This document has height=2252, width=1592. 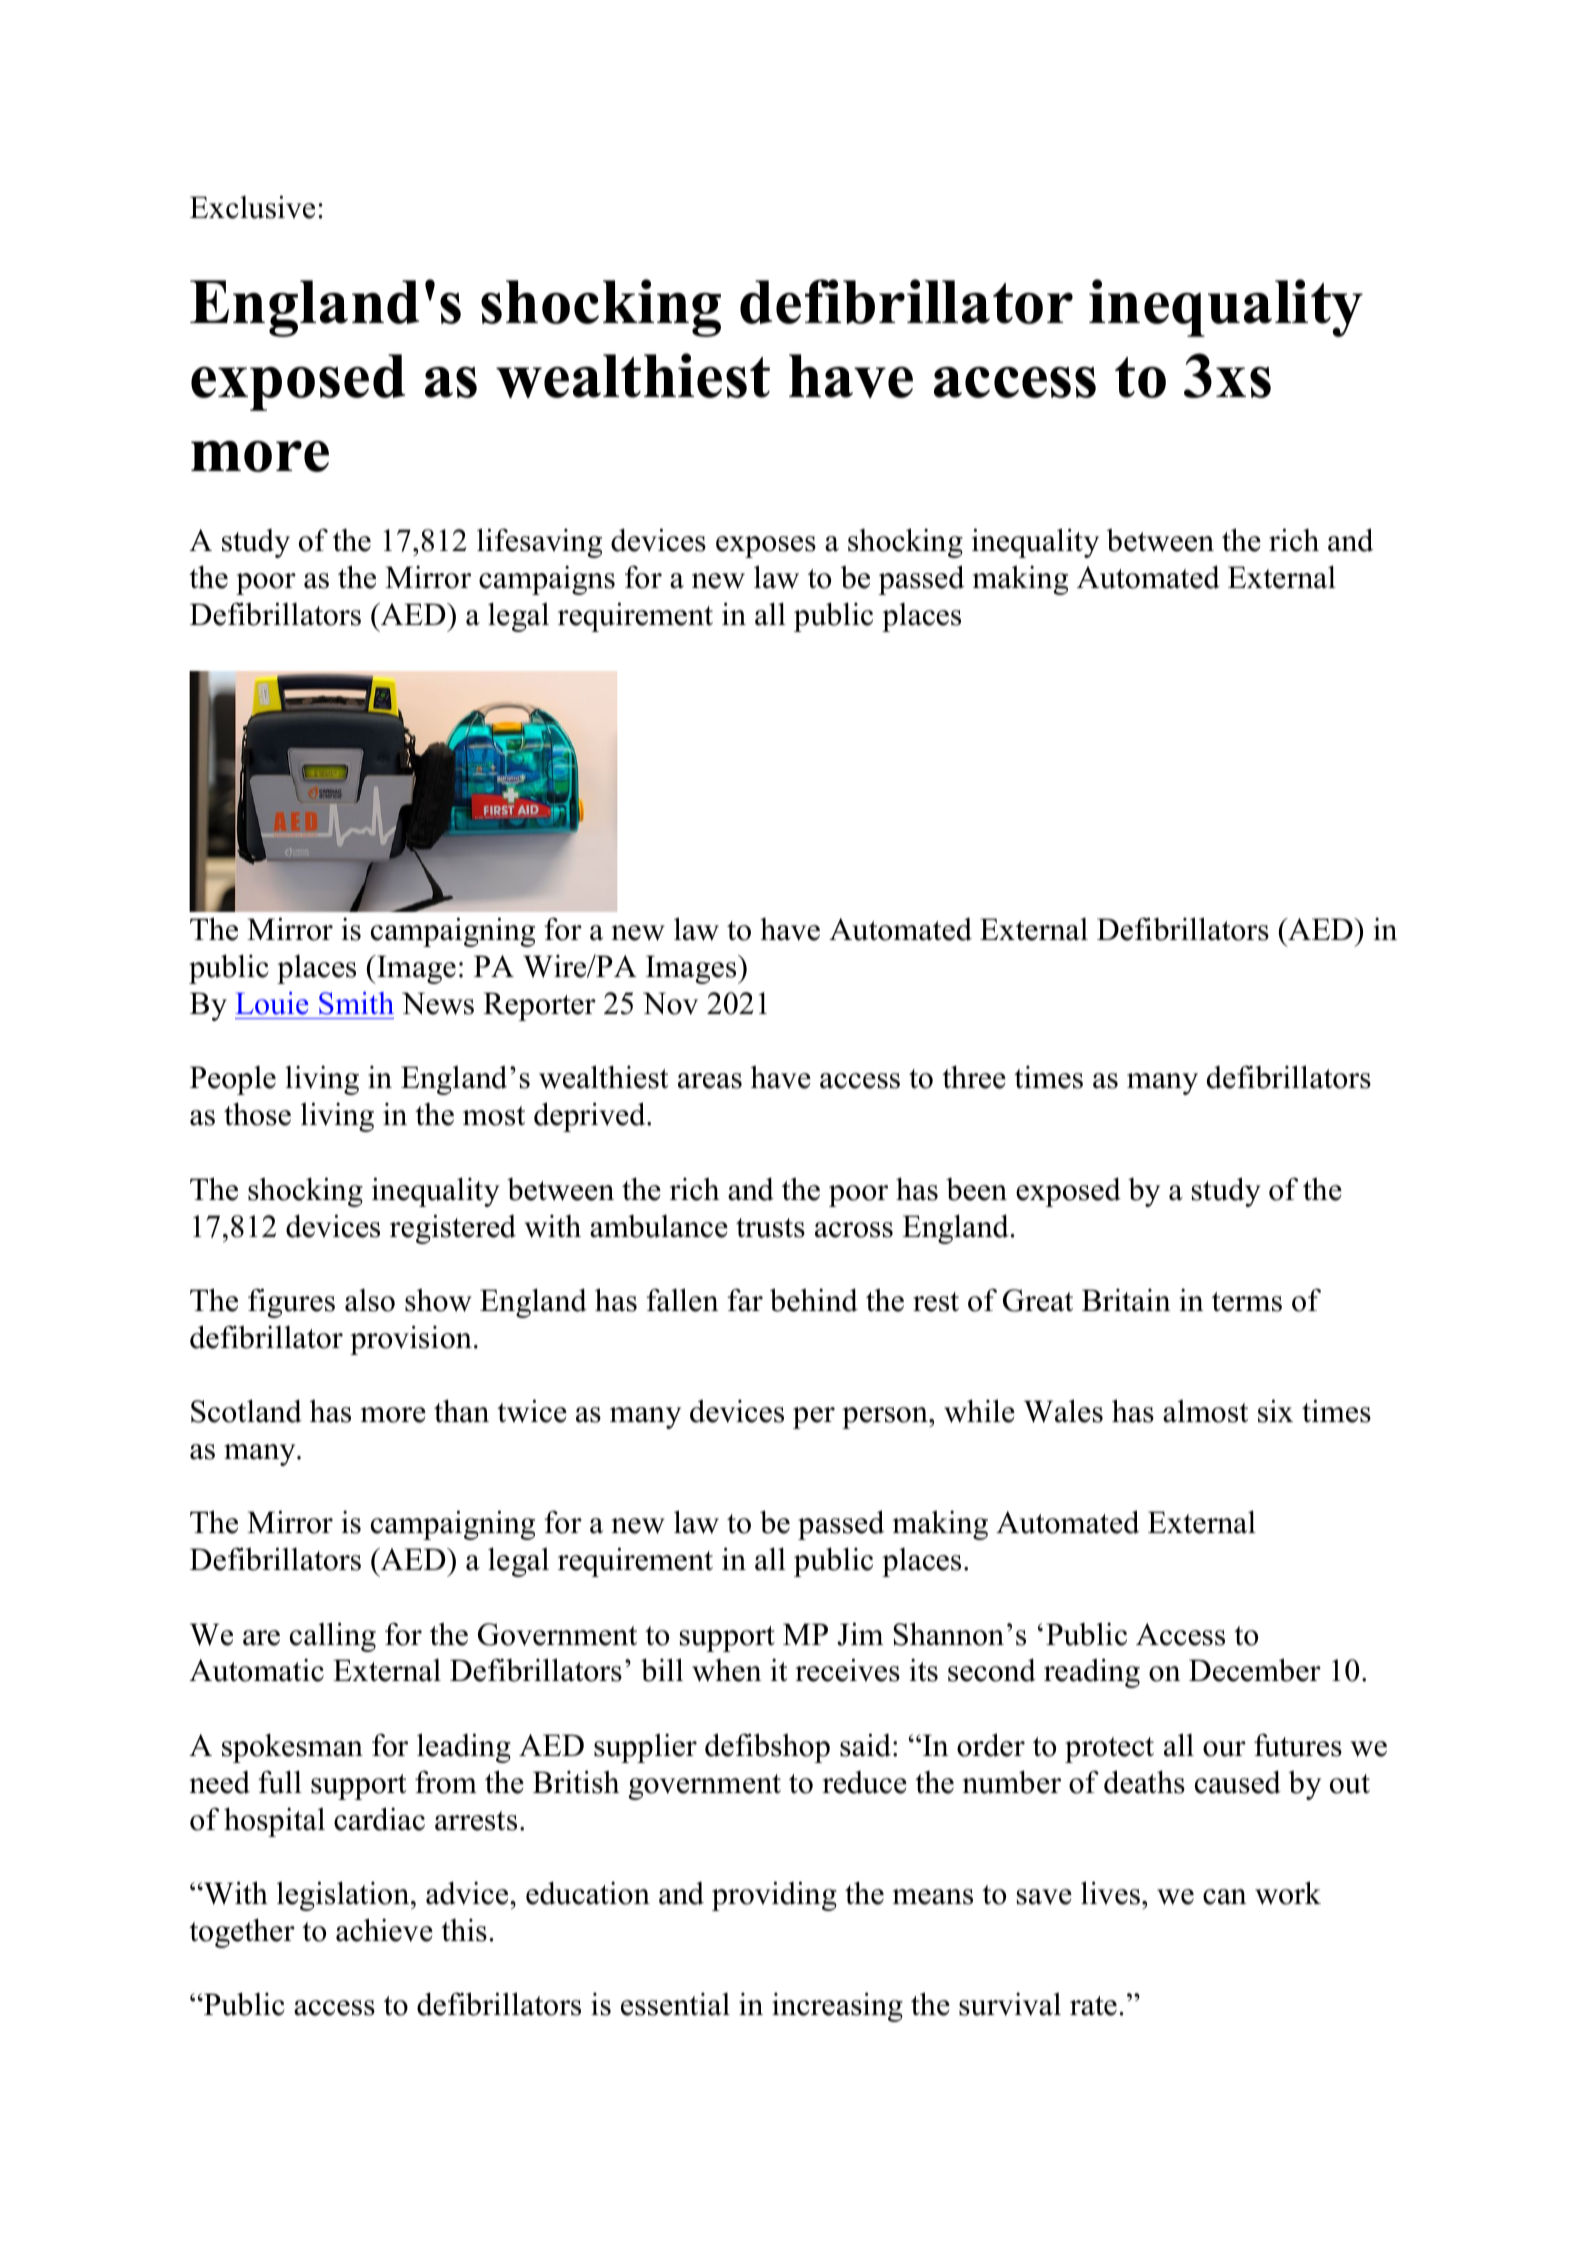 What do you see at coordinates (252, 207) in the document?
I see `Exclusive` at bounding box center [252, 207].
